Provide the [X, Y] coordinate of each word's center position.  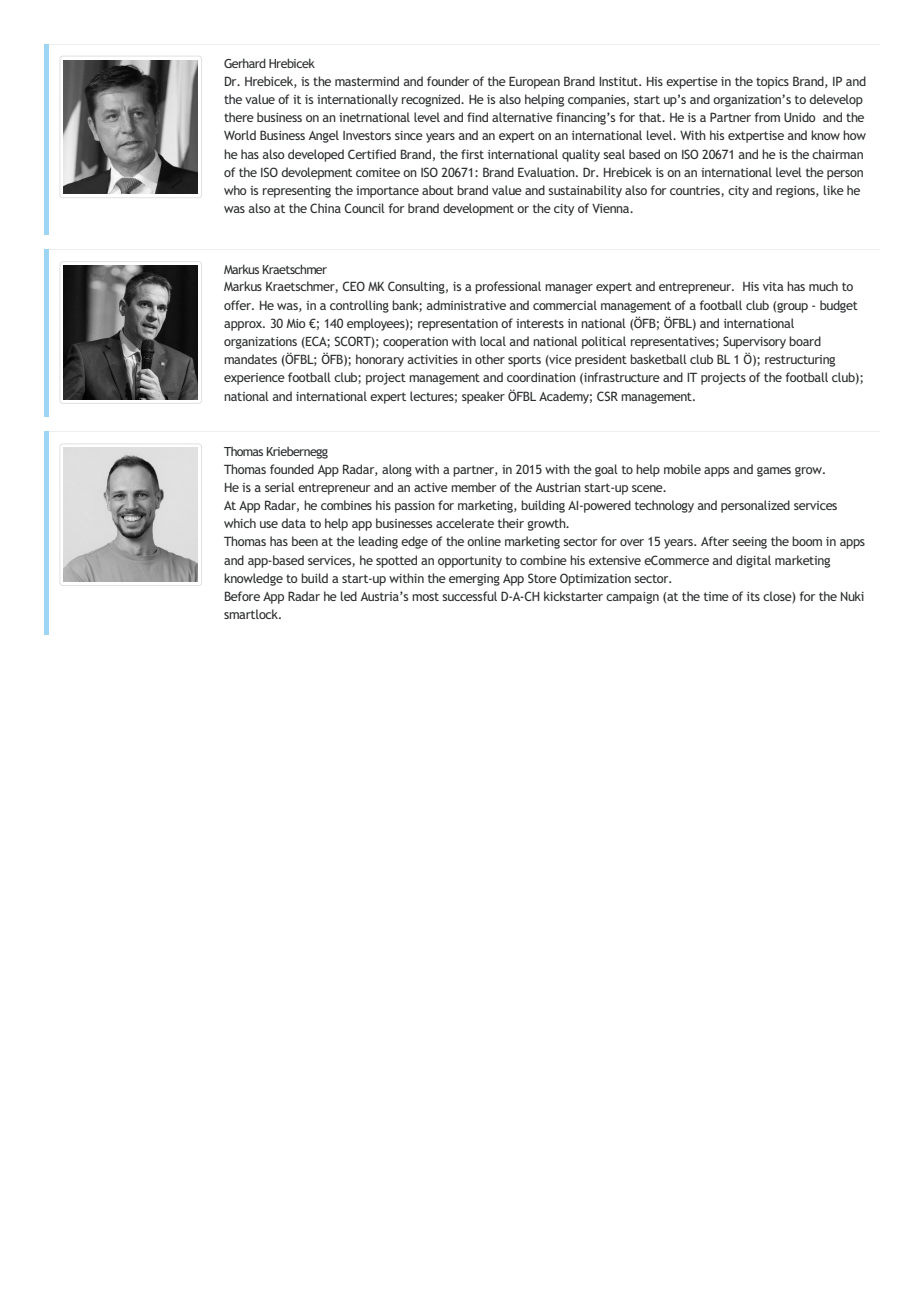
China [325, 208]
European [534, 83]
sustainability [585, 191]
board [805, 341]
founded [292, 469]
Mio [296, 323]
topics [772, 83]
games [774, 472]
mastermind [367, 81]
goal [606, 470]
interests [540, 323]
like [834, 190]
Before [242, 596]
